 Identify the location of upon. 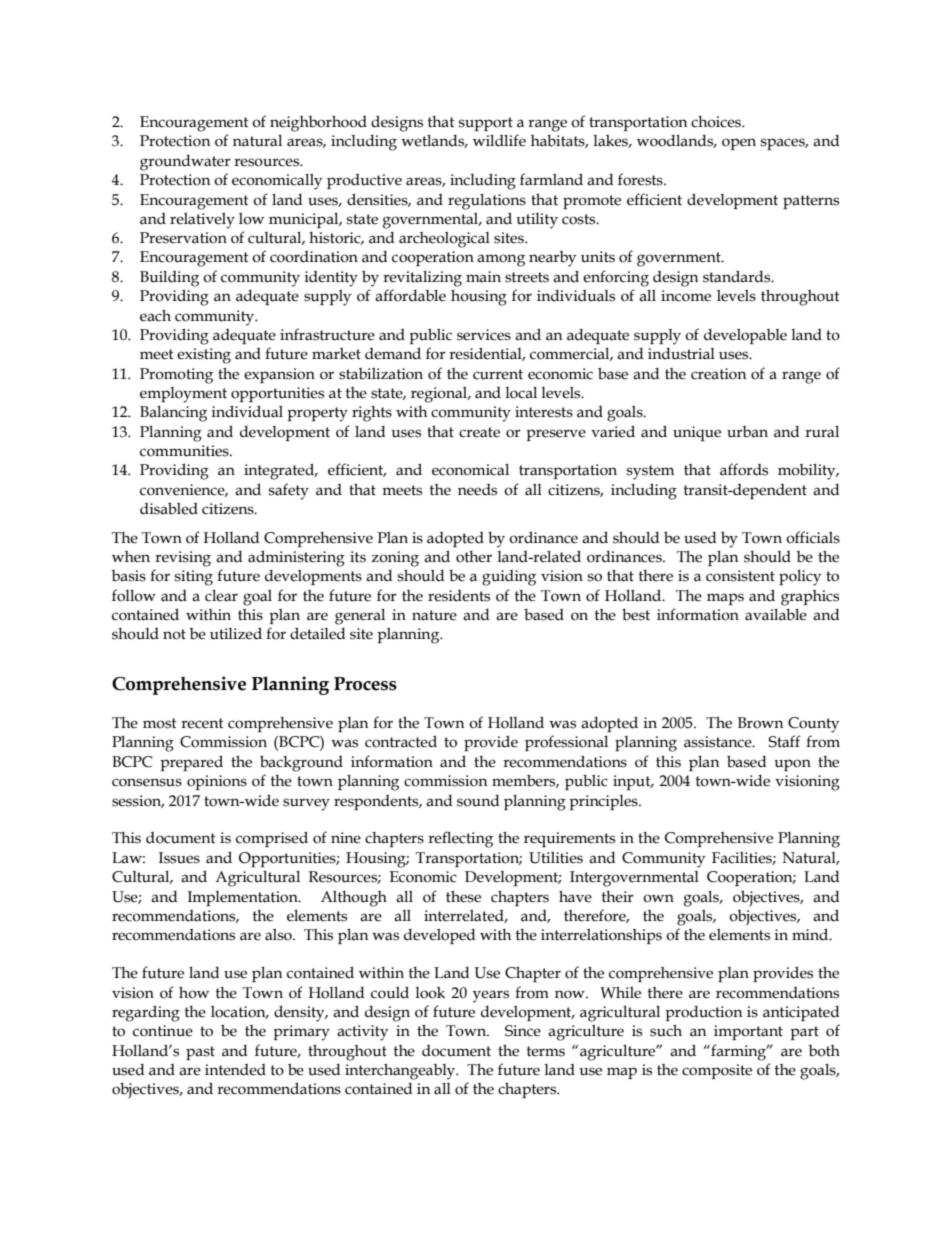
(792, 765).
